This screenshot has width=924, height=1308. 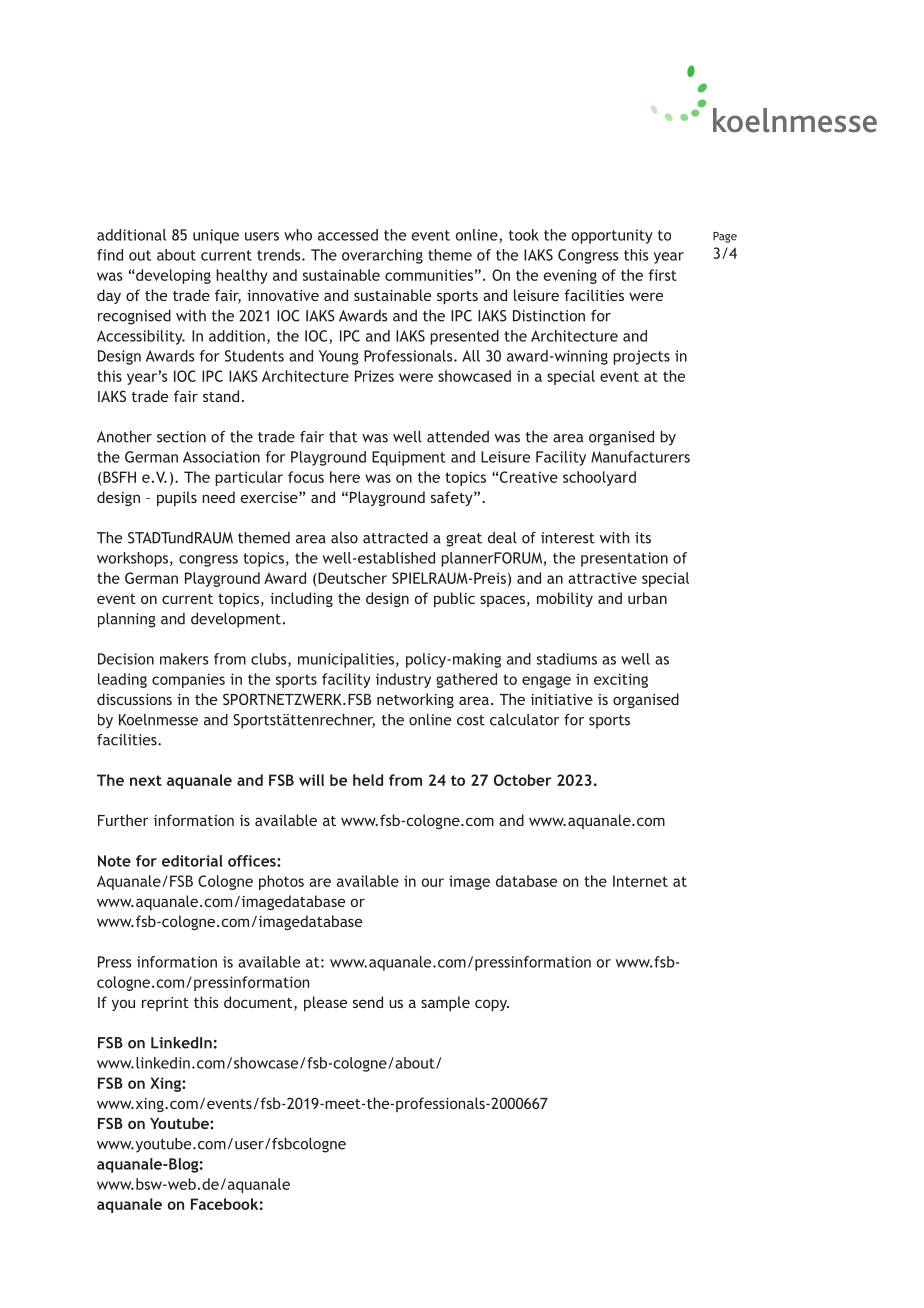 I want to click on development, so click(x=236, y=620).
